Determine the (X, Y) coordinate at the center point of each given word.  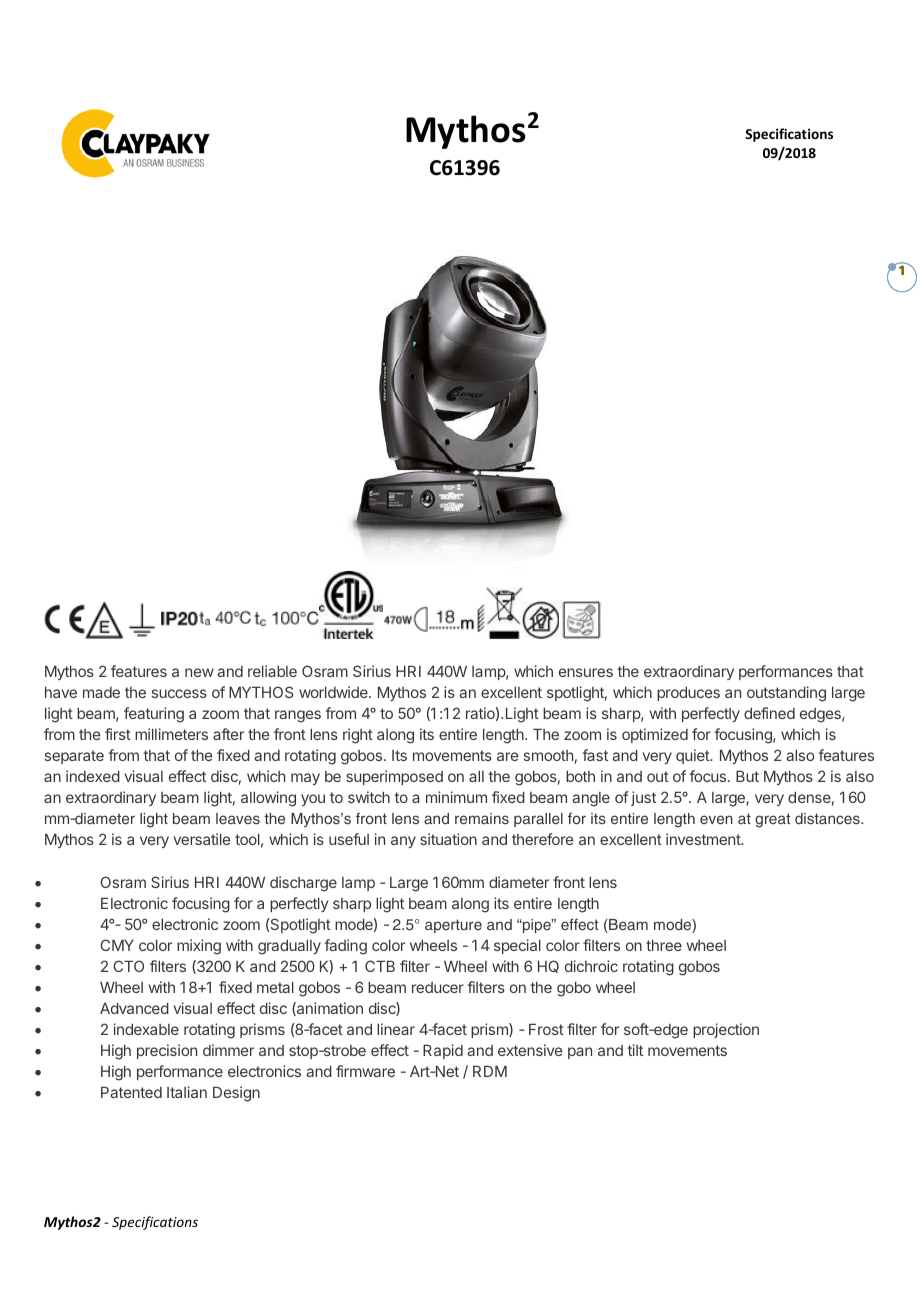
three (664, 945)
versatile (202, 839)
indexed (93, 776)
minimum (456, 797)
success (179, 693)
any (403, 842)
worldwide (334, 692)
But (747, 776)
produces (688, 693)
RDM (490, 1071)
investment (704, 839)
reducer (438, 987)
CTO (128, 966)
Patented (131, 1092)
